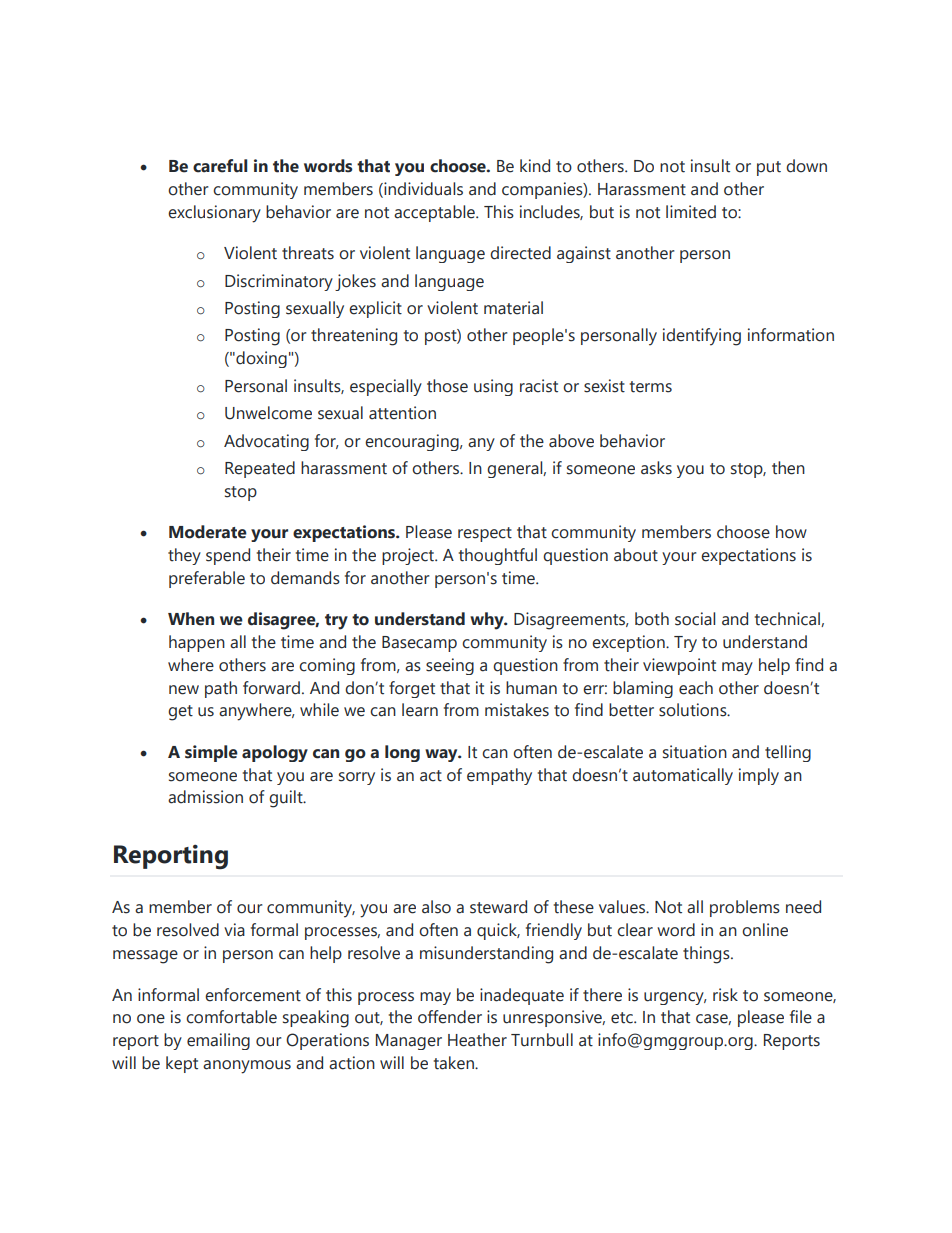 The image size is (952, 1233). What do you see at coordinates (268, 413) in the screenshot?
I see `Unwelcome` at bounding box center [268, 413].
